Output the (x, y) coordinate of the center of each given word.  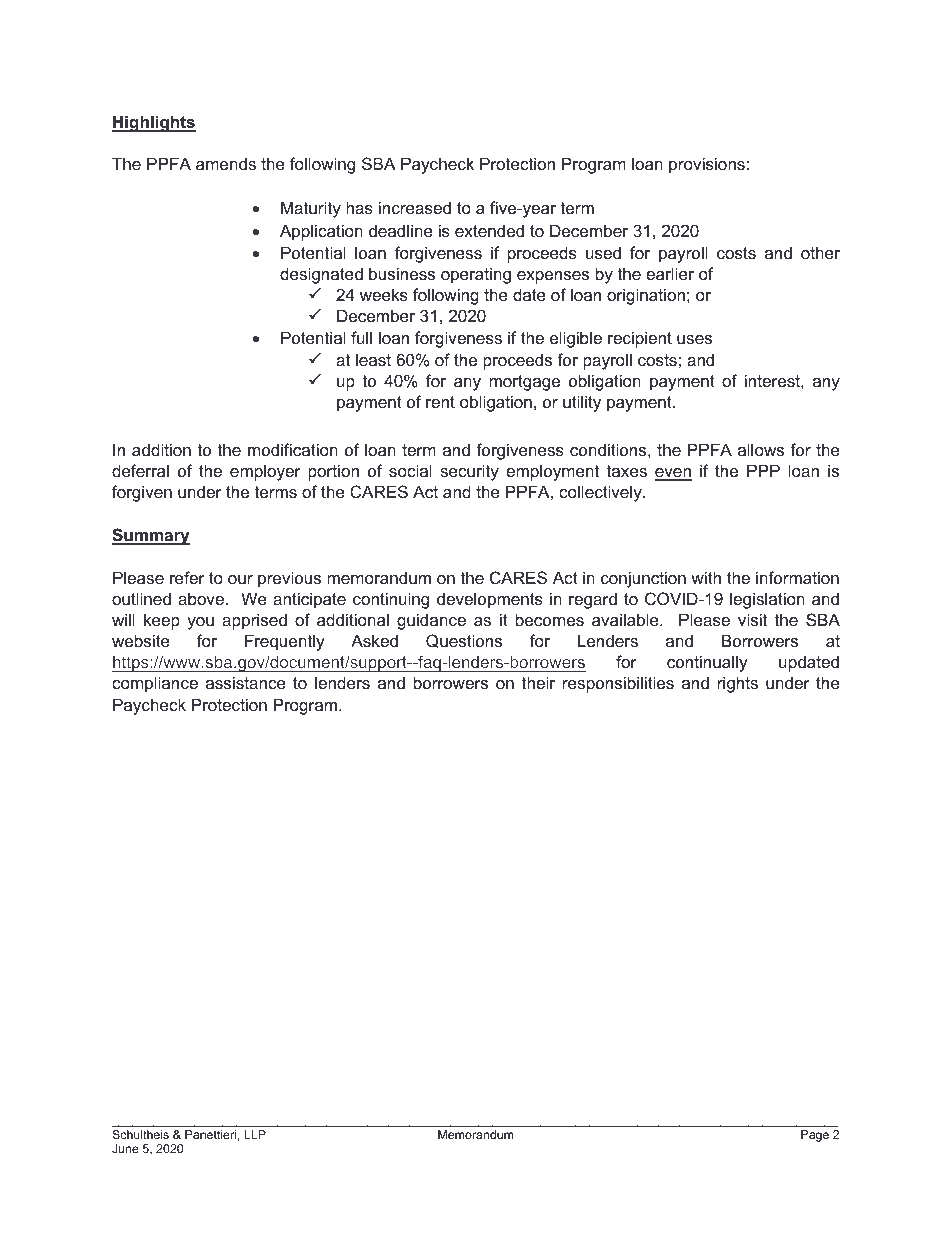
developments (490, 600)
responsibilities (618, 684)
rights (738, 684)
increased (415, 207)
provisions (707, 165)
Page (815, 1136)
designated (321, 275)
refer (187, 577)
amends (226, 164)
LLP (255, 1134)
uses (694, 339)
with (706, 577)
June (125, 1148)
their (538, 682)
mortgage (524, 383)
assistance (246, 682)
